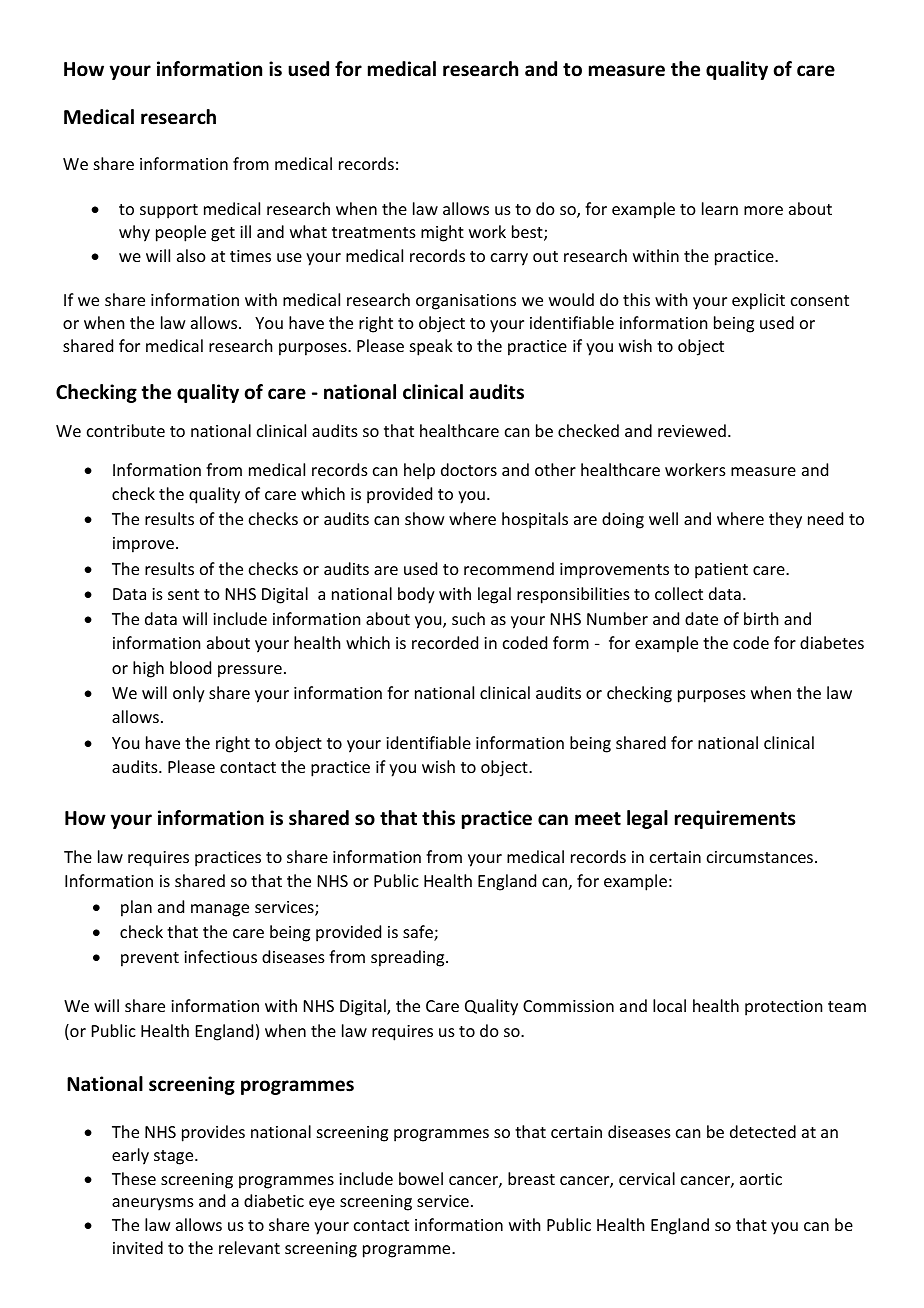 This image has width=924, height=1308. Describe the element at coordinates (509, 568) in the image. I see `recommend` at that location.
